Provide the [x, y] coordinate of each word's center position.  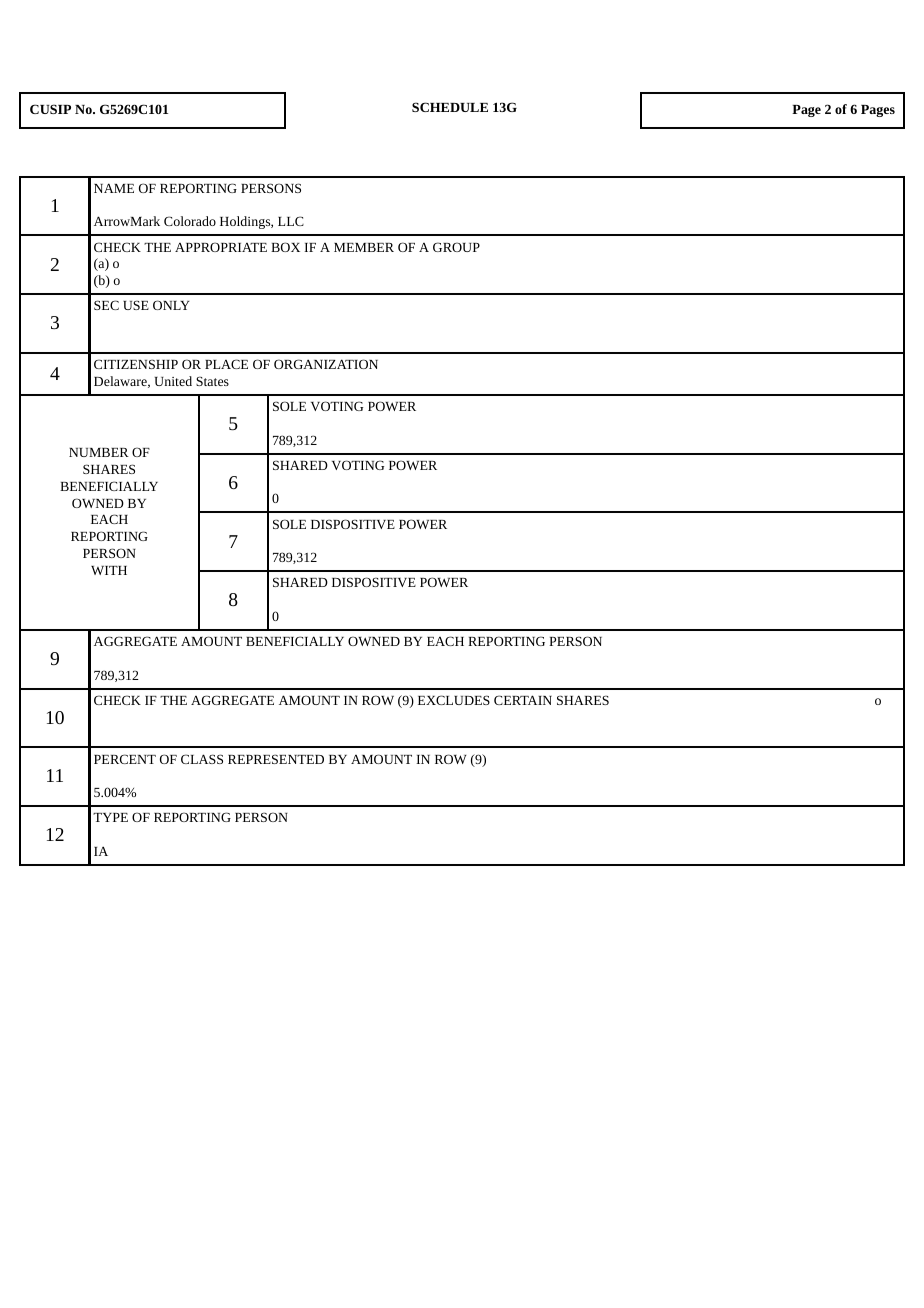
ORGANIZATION [326, 364]
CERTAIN [523, 700]
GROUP [456, 247]
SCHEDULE [450, 107]
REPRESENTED [276, 759]
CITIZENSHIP [136, 364]
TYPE [110, 817]
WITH [109, 570]
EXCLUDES [454, 700]
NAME [114, 188]
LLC [291, 221]
